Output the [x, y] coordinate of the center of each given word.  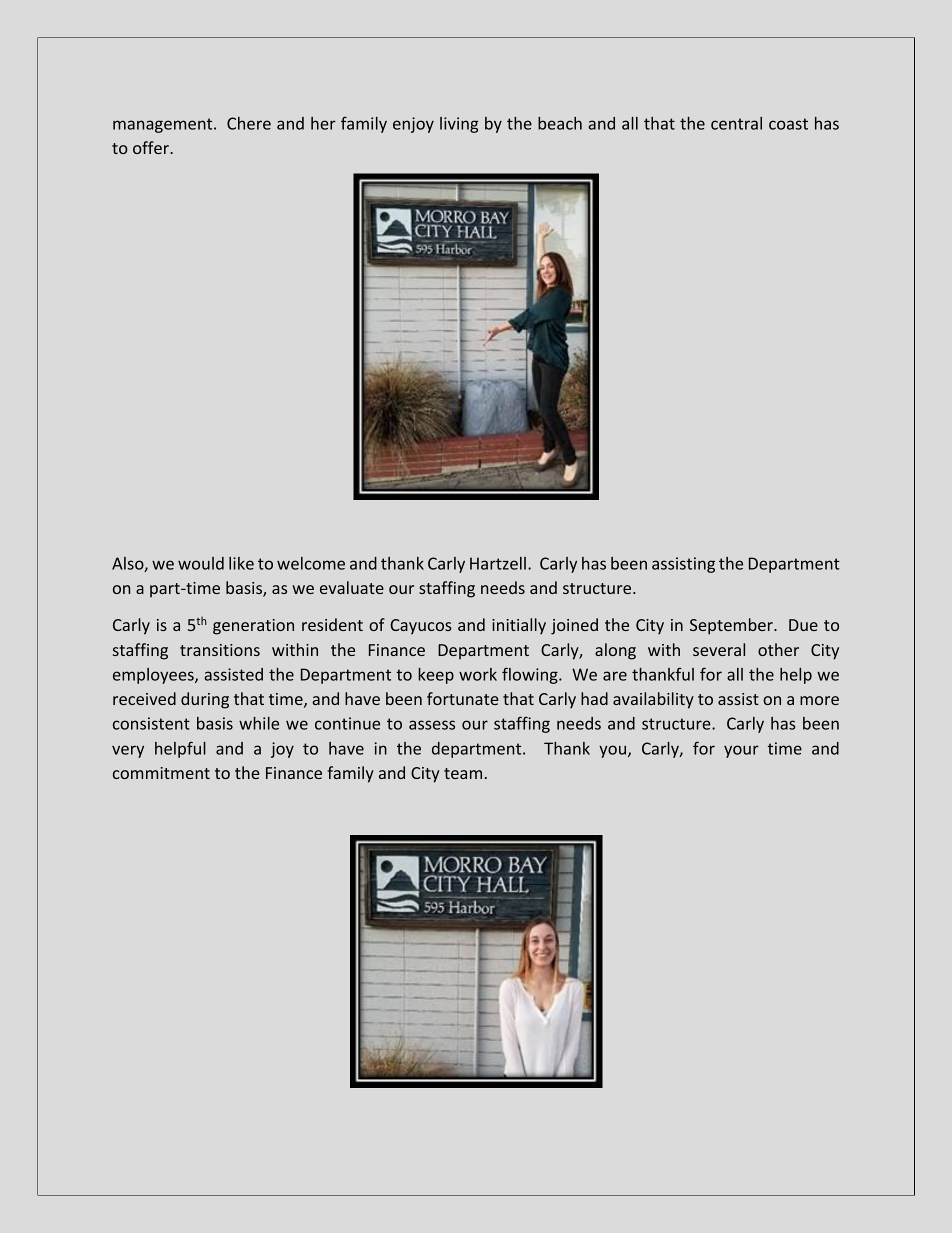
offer [152, 147]
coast [788, 124]
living [459, 125]
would [201, 563]
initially [519, 626]
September [732, 626]
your [741, 751]
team [463, 773]
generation [253, 627]
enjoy [413, 125]
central [736, 123]
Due [803, 625]
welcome [311, 563]
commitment [161, 773]
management [164, 125]
